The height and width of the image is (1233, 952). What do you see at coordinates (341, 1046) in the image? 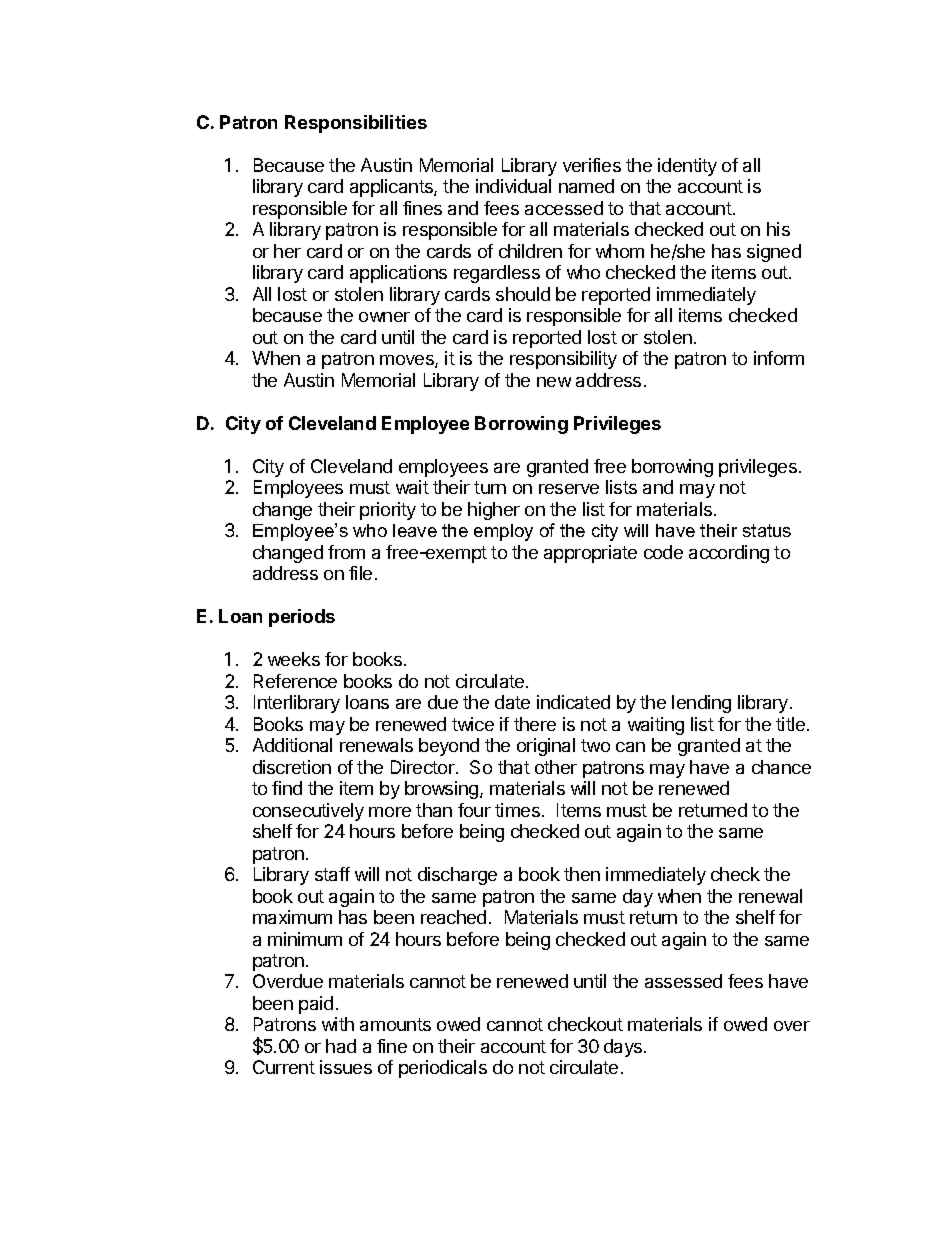
I see `had` at bounding box center [341, 1046].
